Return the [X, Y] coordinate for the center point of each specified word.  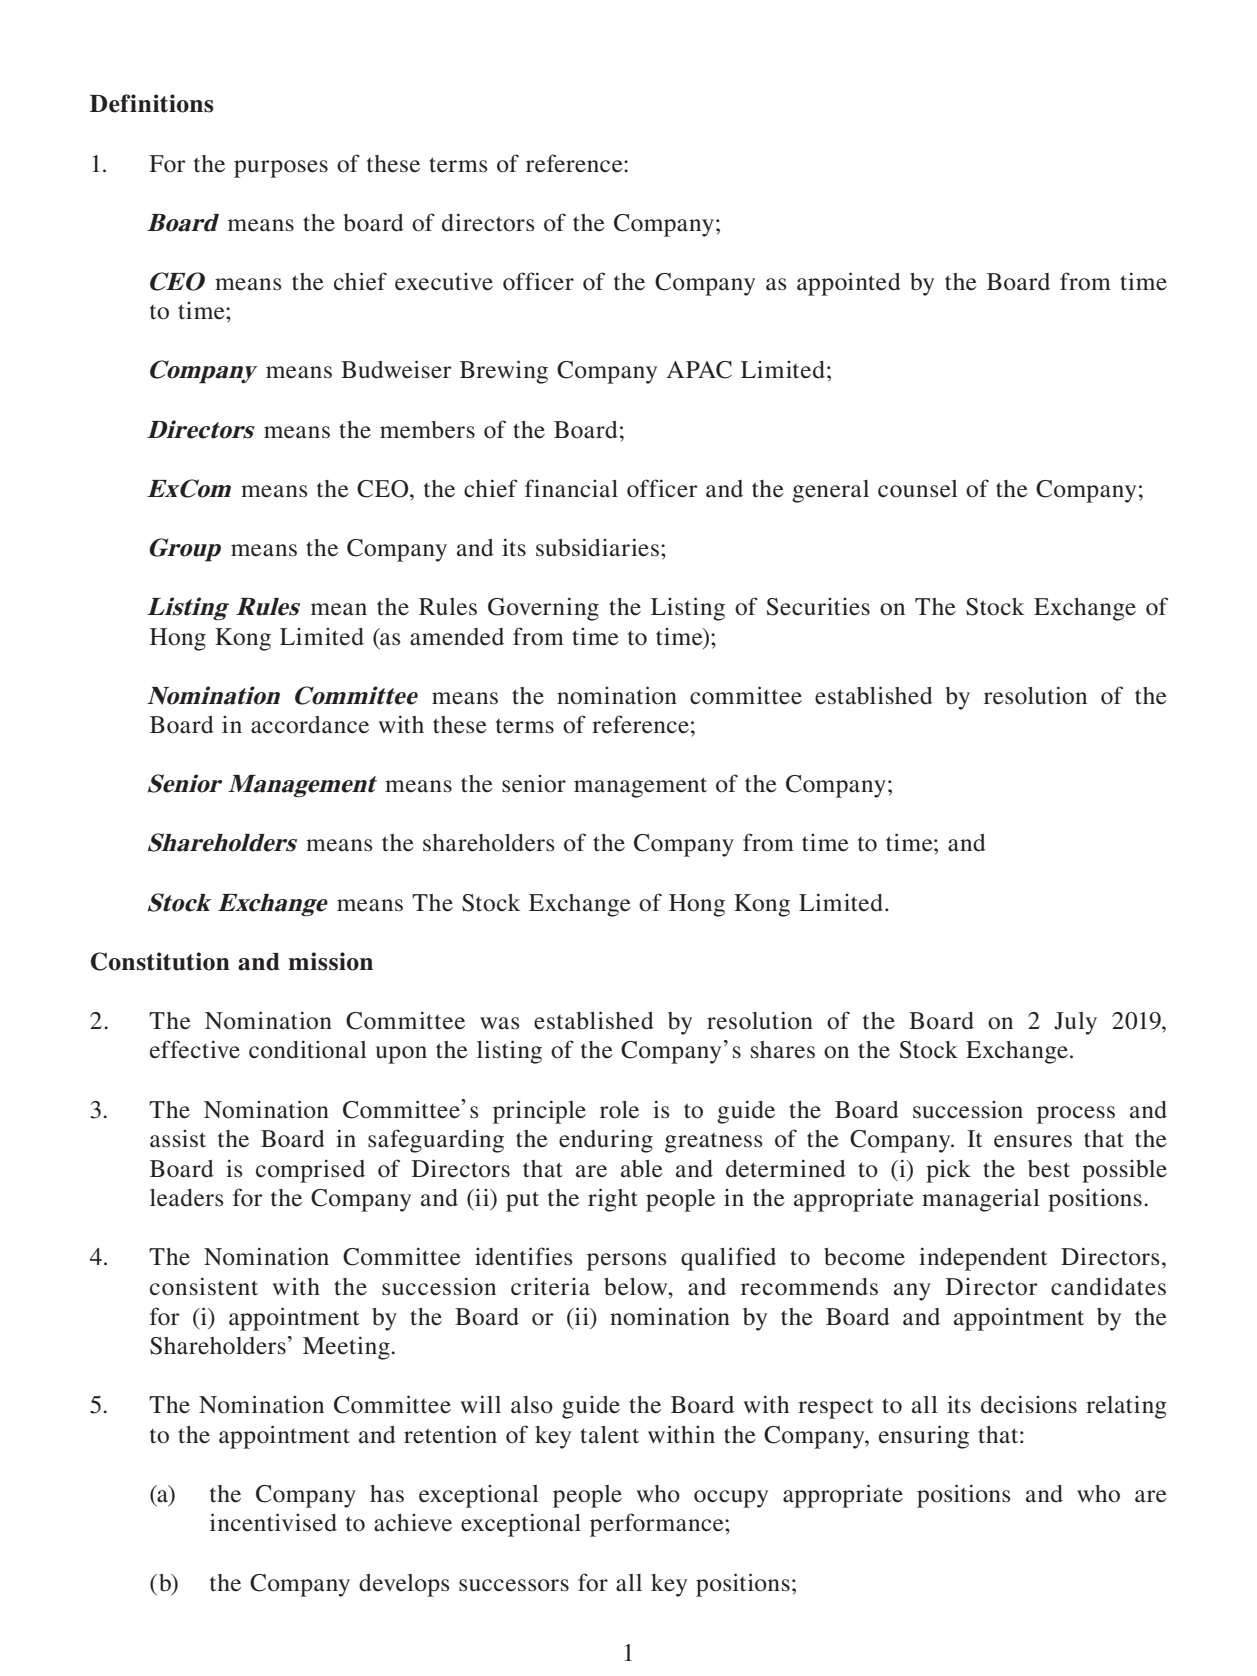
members [427, 430]
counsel [918, 489]
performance [658, 1525]
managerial [981, 1200]
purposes [281, 169]
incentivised [273, 1522]
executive [444, 282]
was [499, 1023]
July [1075, 1023]
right [613, 1200]
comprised [310, 1171]
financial [571, 488]
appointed [849, 284]
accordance [310, 725]
